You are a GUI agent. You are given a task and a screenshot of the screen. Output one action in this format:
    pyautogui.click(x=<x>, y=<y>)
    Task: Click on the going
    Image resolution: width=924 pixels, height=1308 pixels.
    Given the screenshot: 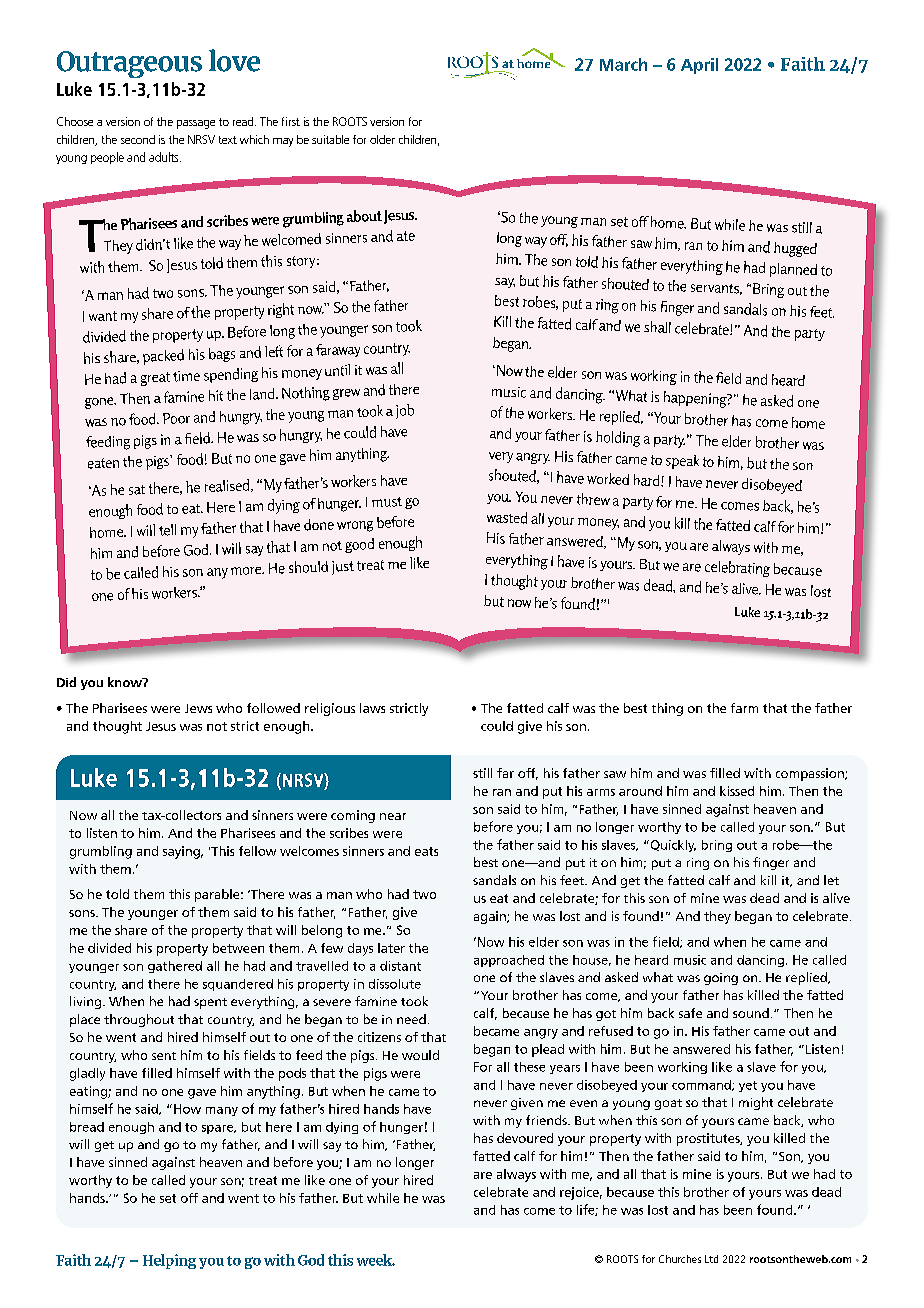 What is the action you would take?
    pyautogui.click(x=721, y=979)
